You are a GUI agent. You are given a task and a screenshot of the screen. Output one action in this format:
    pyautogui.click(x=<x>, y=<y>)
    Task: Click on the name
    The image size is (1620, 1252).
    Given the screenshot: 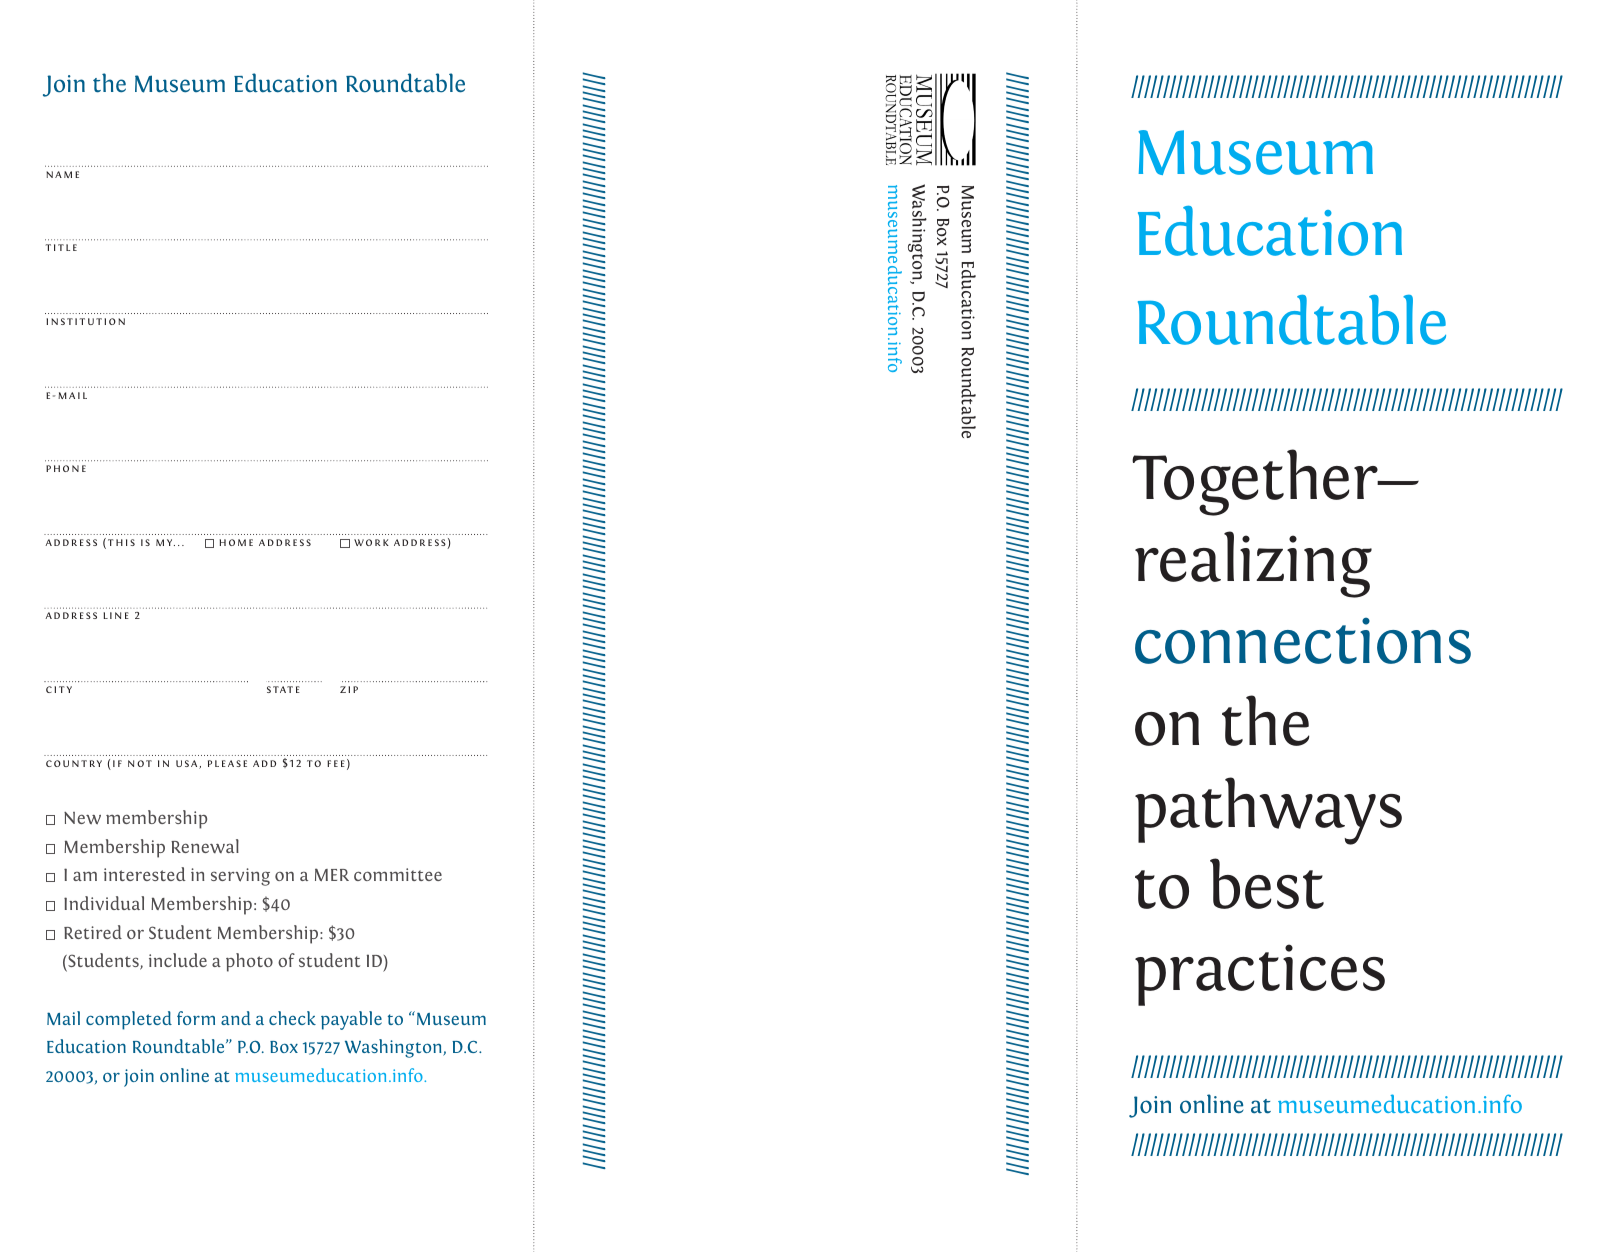 What is the action you would take?
    pyautogui.click(x=62, y=174)
